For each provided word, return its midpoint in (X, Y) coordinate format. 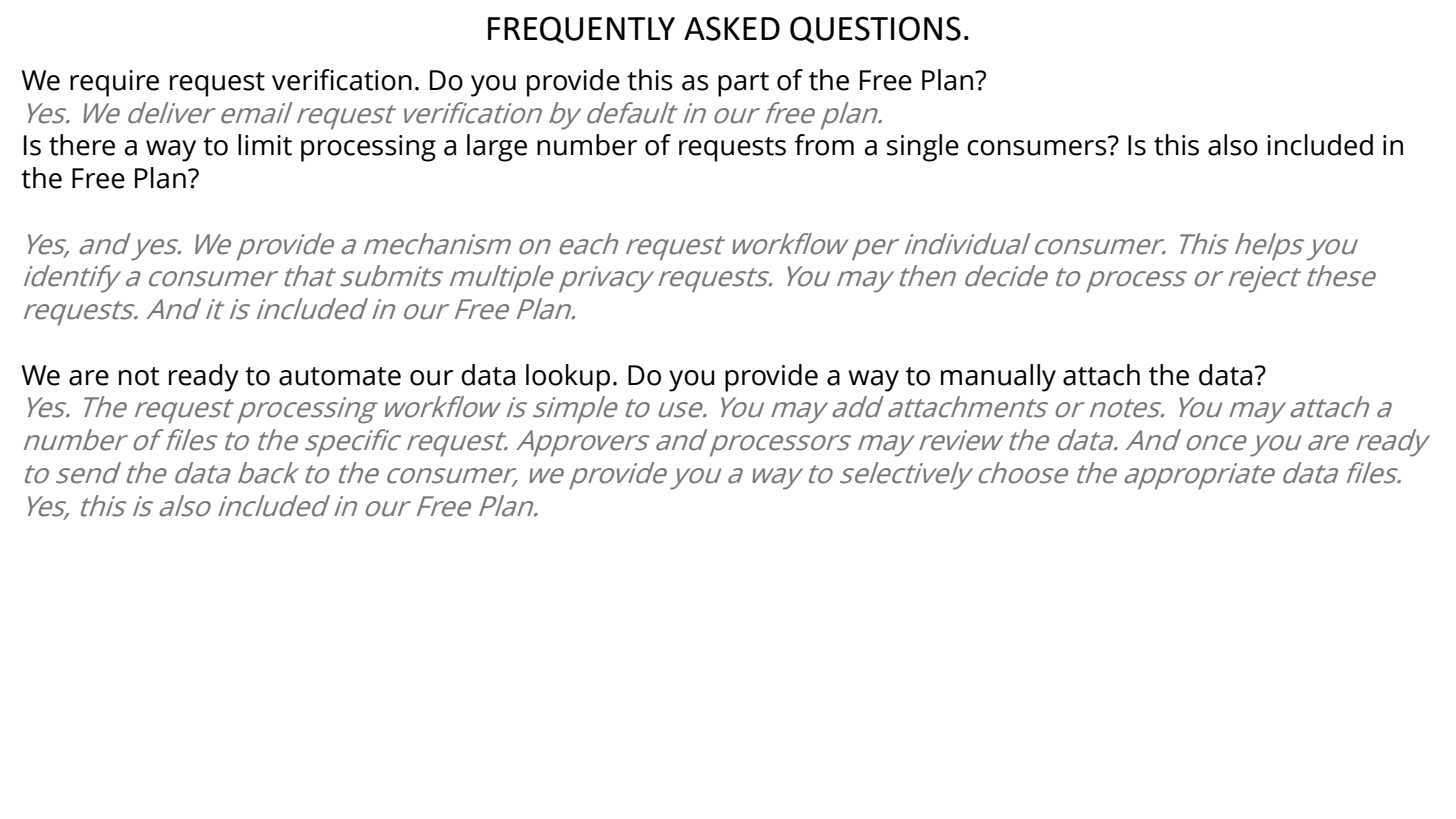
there (82, 145)
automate (340, 376)
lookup (568, 378)
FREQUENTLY (581, 30)
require (114, 83)
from (824, 145)
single (923, 148)
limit (265, 145)
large (497, 148)
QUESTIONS (875, 30)
